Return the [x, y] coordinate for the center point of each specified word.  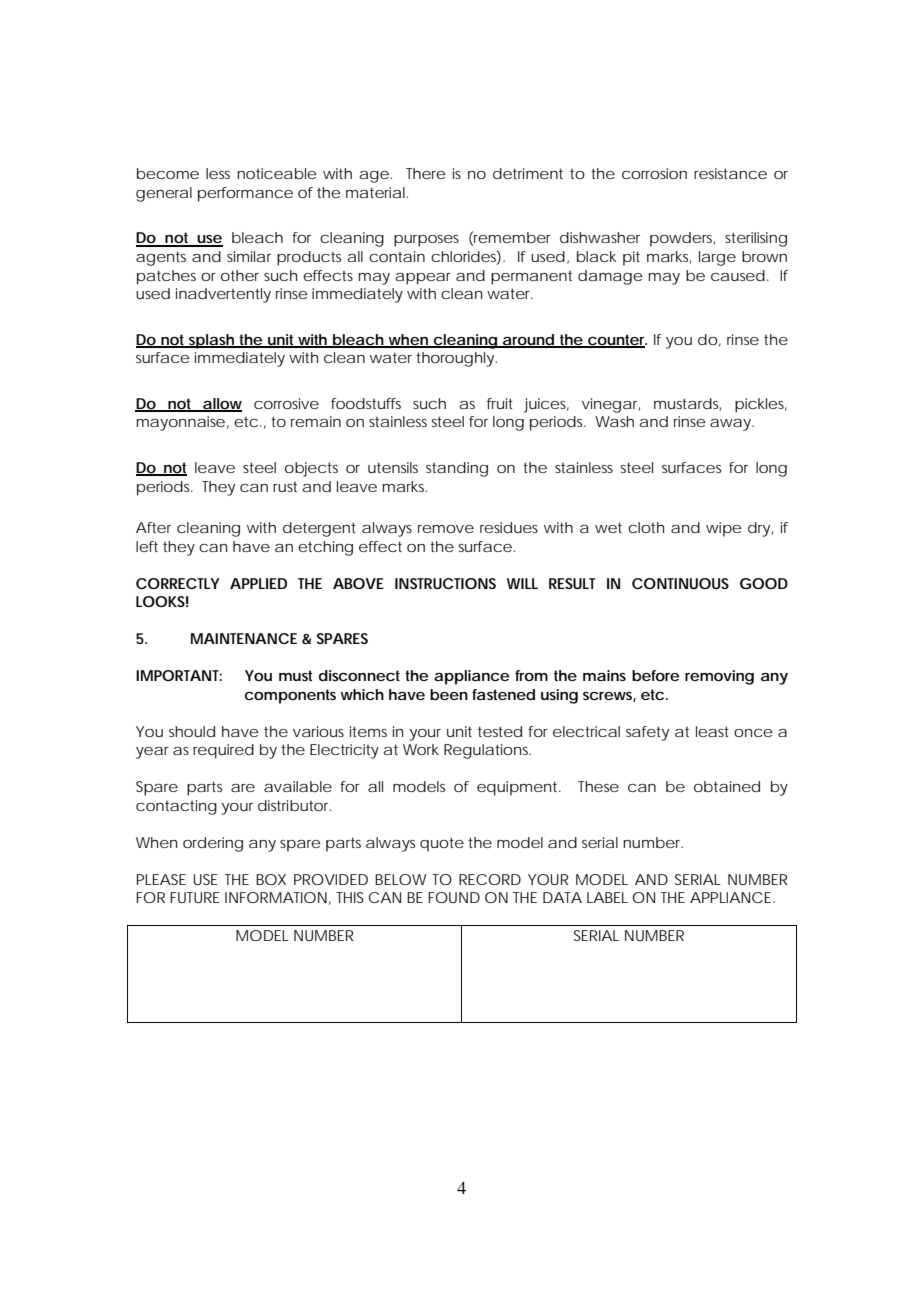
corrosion [654, 173]
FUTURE [195, 897]
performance [245, 194]
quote [442, 844]
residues [509, 527]
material [375, 192]
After [153, 527]
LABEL [607, 897]
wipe [723, 529]
